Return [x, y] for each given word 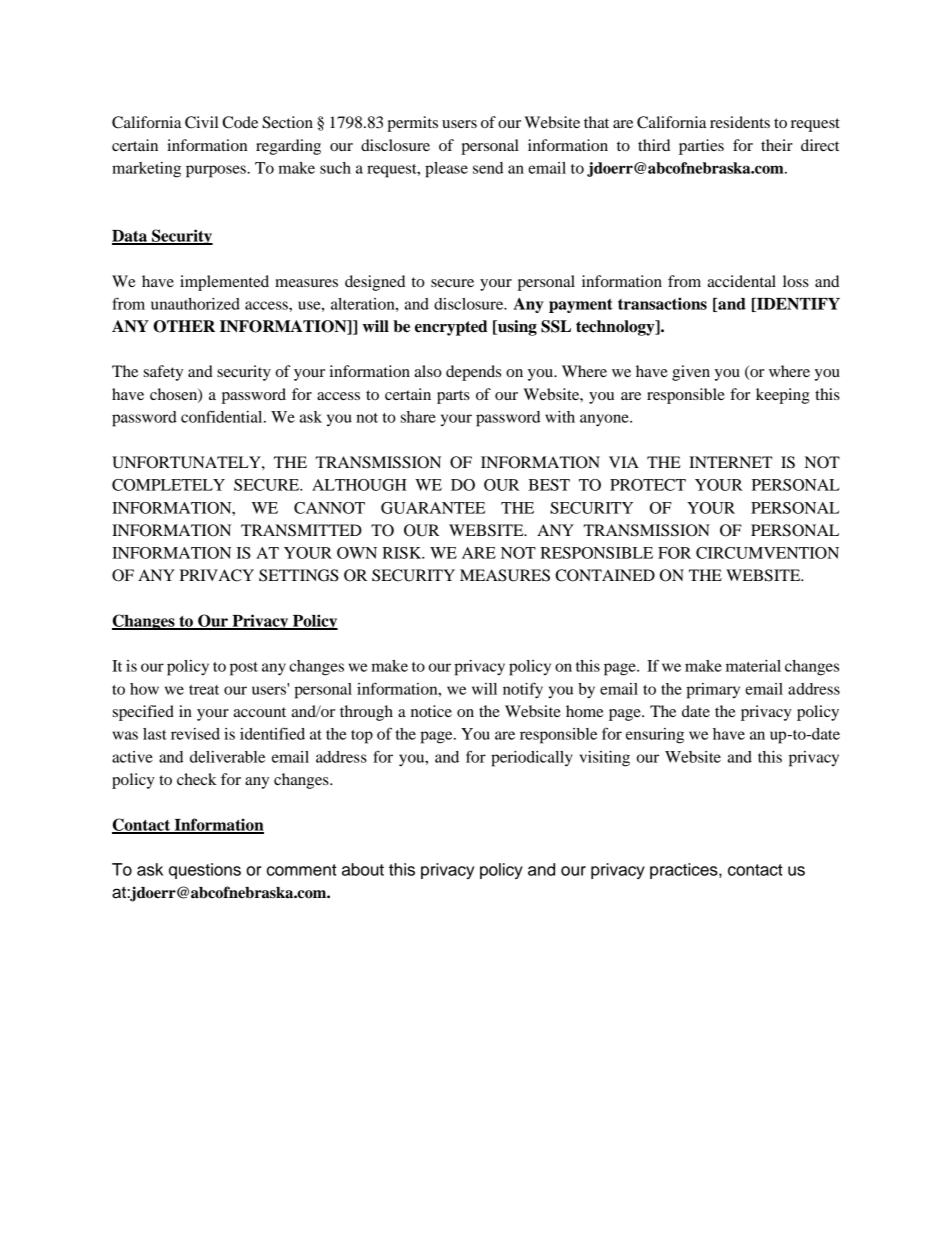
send [488, 168]
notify [523, 690]
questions [205, 871]
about [363, 869]
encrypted [451, 328]
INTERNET [730, 462]
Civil [201, 122]
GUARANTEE [433, 508]
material [753, 666]
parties [701, 147]
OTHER [184, 326]
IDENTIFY [797, 305]
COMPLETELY [168, 485]
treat [204, 690]
